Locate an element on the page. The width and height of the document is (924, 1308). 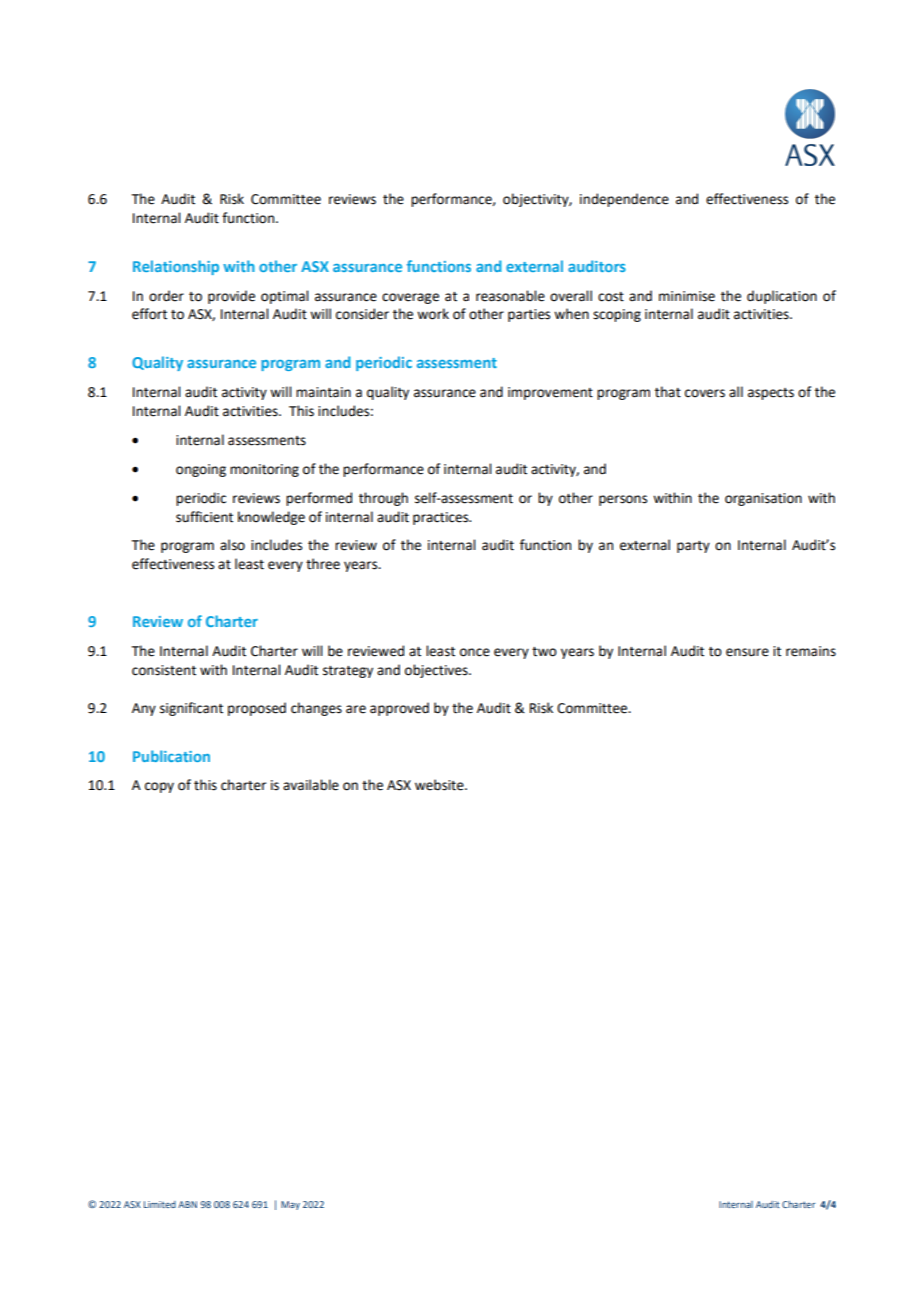
minimise is located at coordinates (687, 296).
